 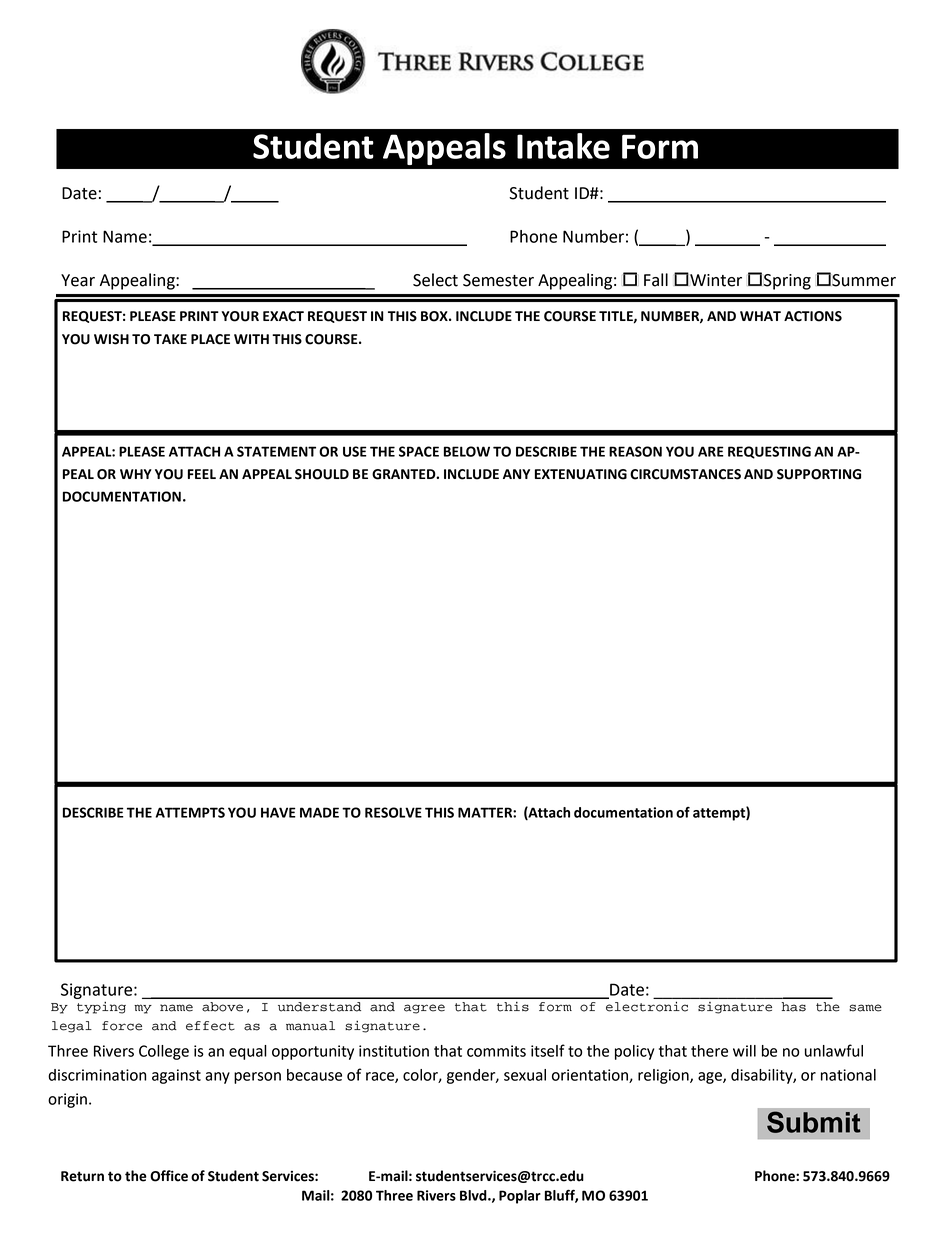 I want to click on WHY, so click(x=136, y=474).
